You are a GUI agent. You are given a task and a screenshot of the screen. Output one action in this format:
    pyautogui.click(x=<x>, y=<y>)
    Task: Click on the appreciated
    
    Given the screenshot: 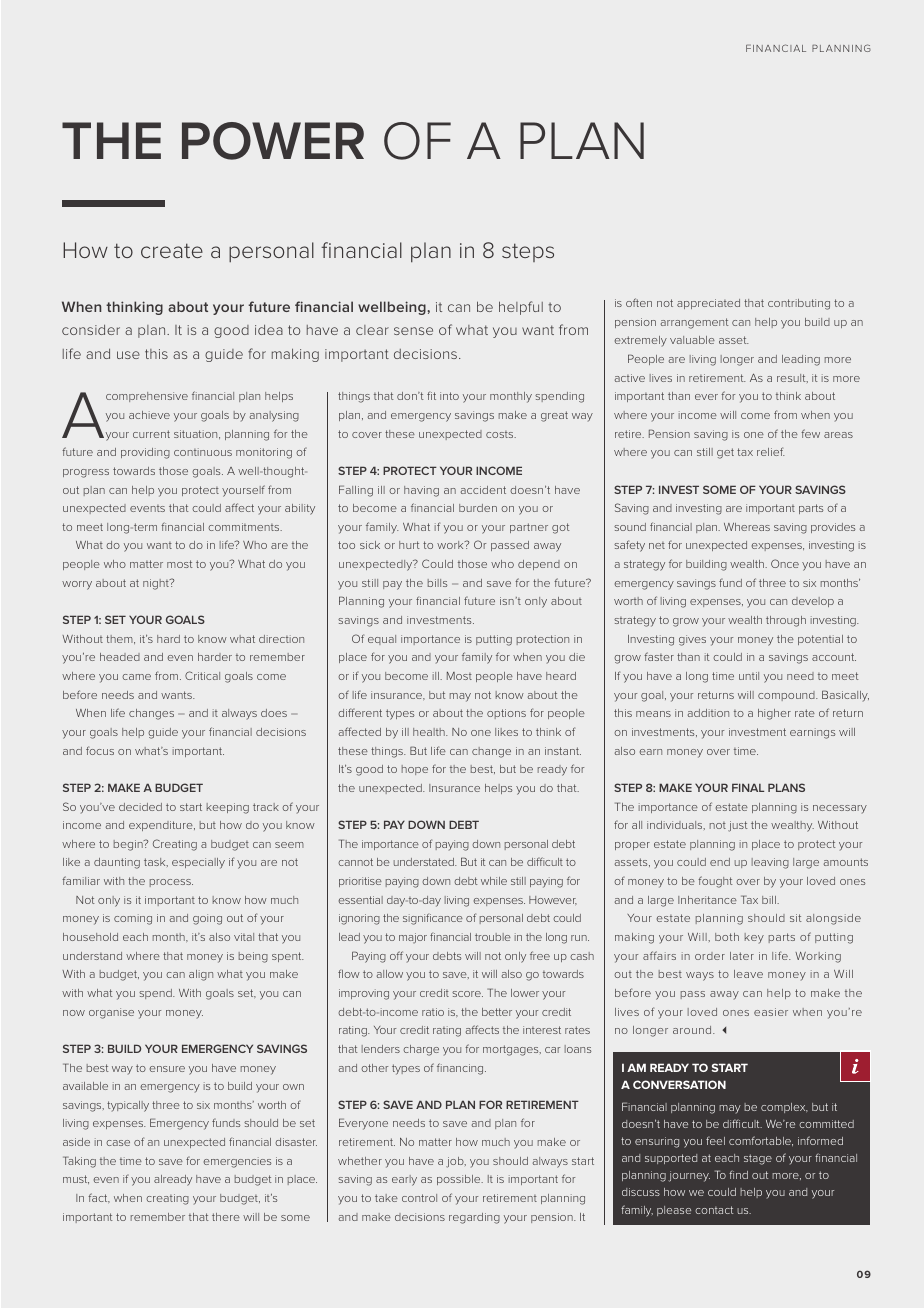 What is the action you would take?
    pyautogui.click(x=708, y=304)
